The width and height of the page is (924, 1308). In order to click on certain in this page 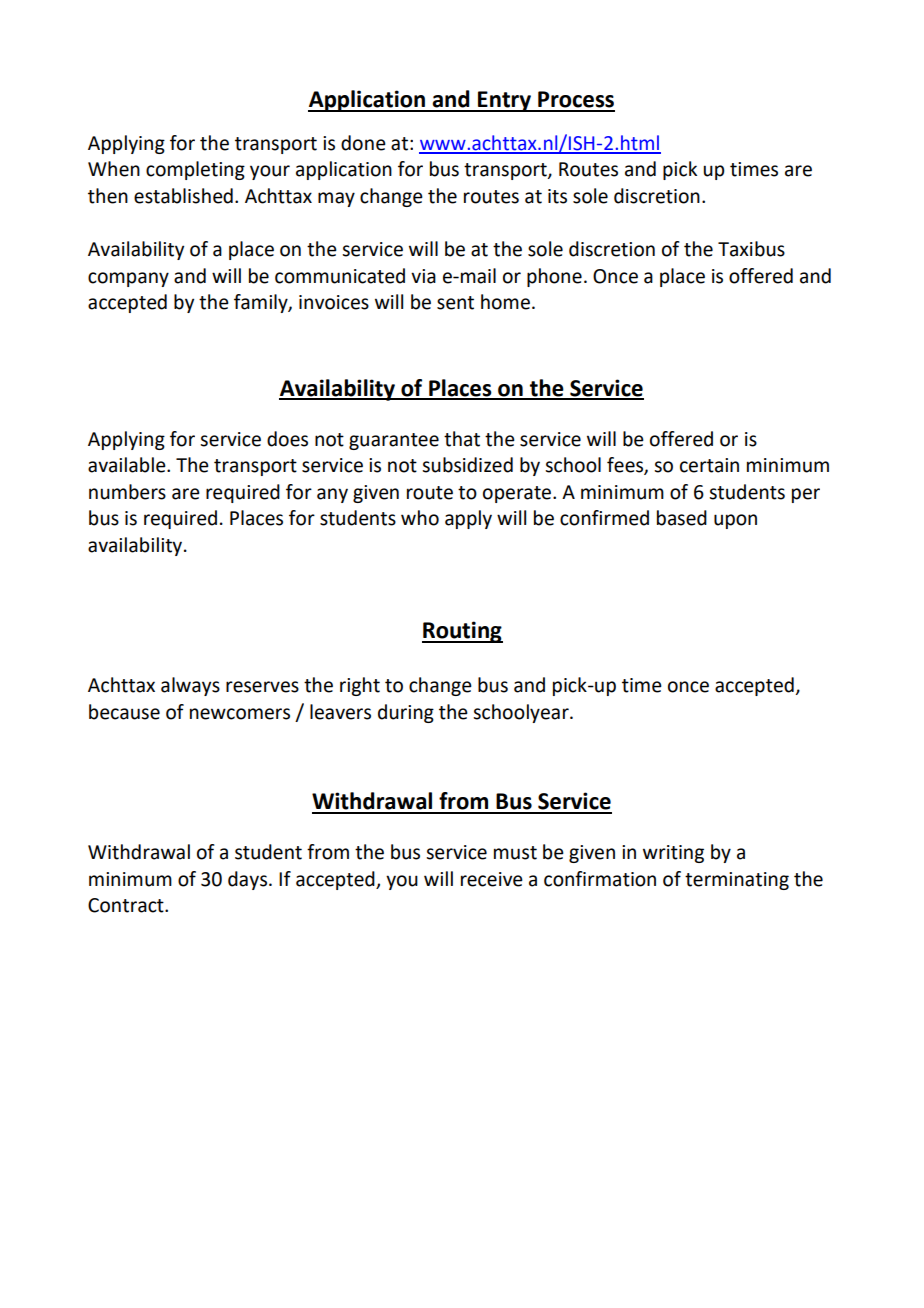, I will do `click(709, 465)`.
